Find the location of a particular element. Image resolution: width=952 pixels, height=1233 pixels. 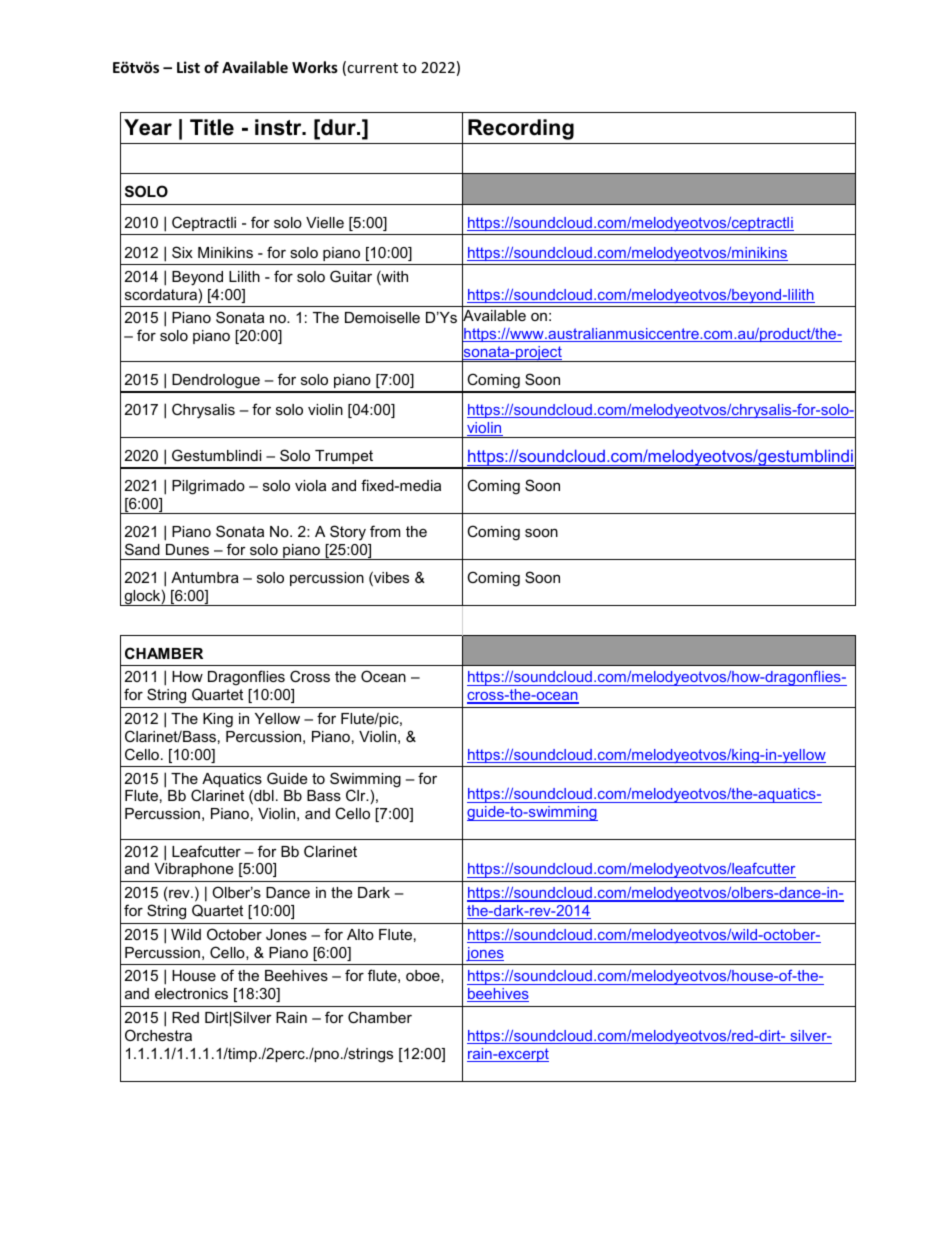

List is located at coordinates (188, 67).
